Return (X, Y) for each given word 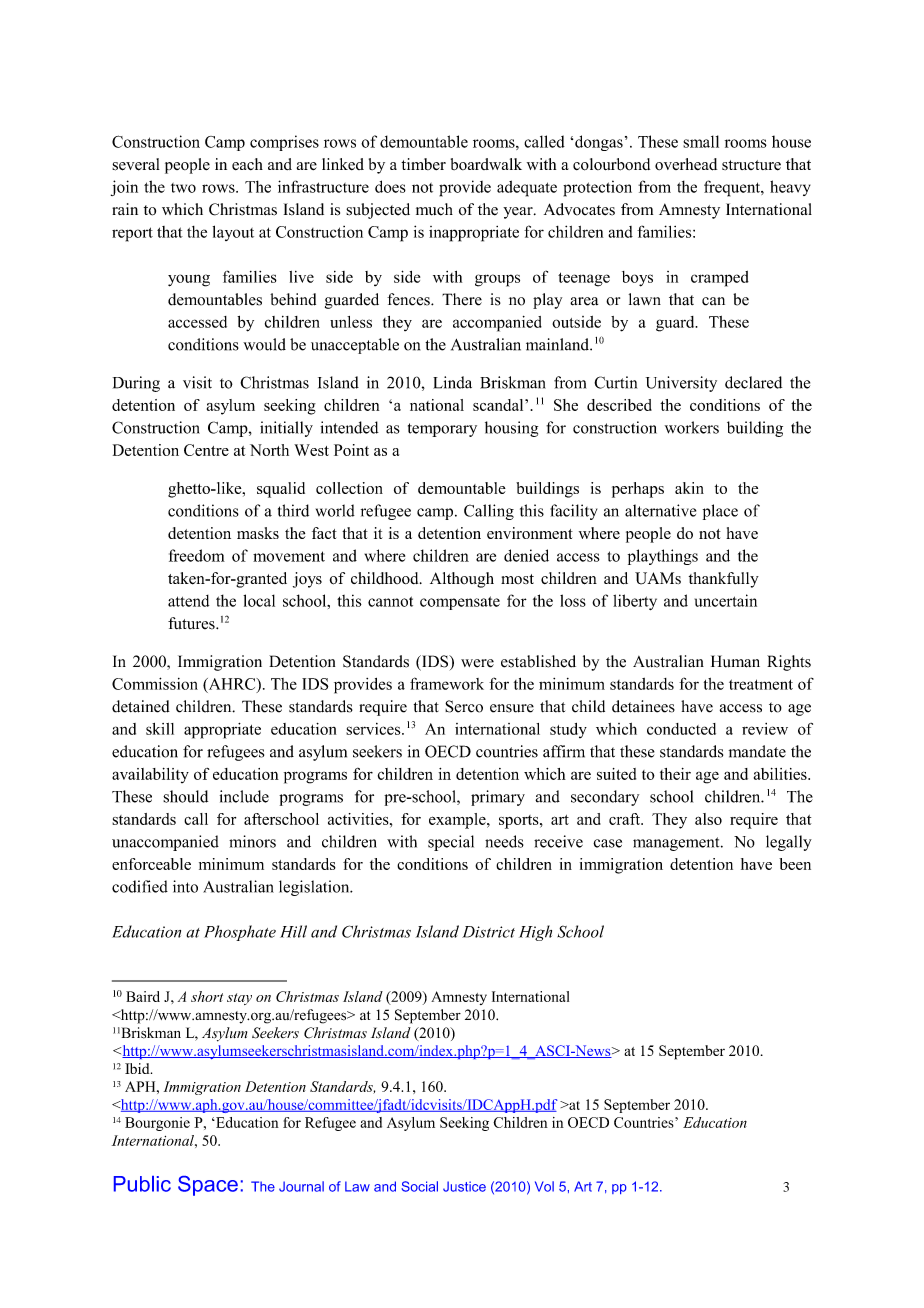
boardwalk (486, 164)
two (183, 188)
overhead (686, 164)
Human (735, 661)
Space (208, 1186)
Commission (155, 683)
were (477, 663)
